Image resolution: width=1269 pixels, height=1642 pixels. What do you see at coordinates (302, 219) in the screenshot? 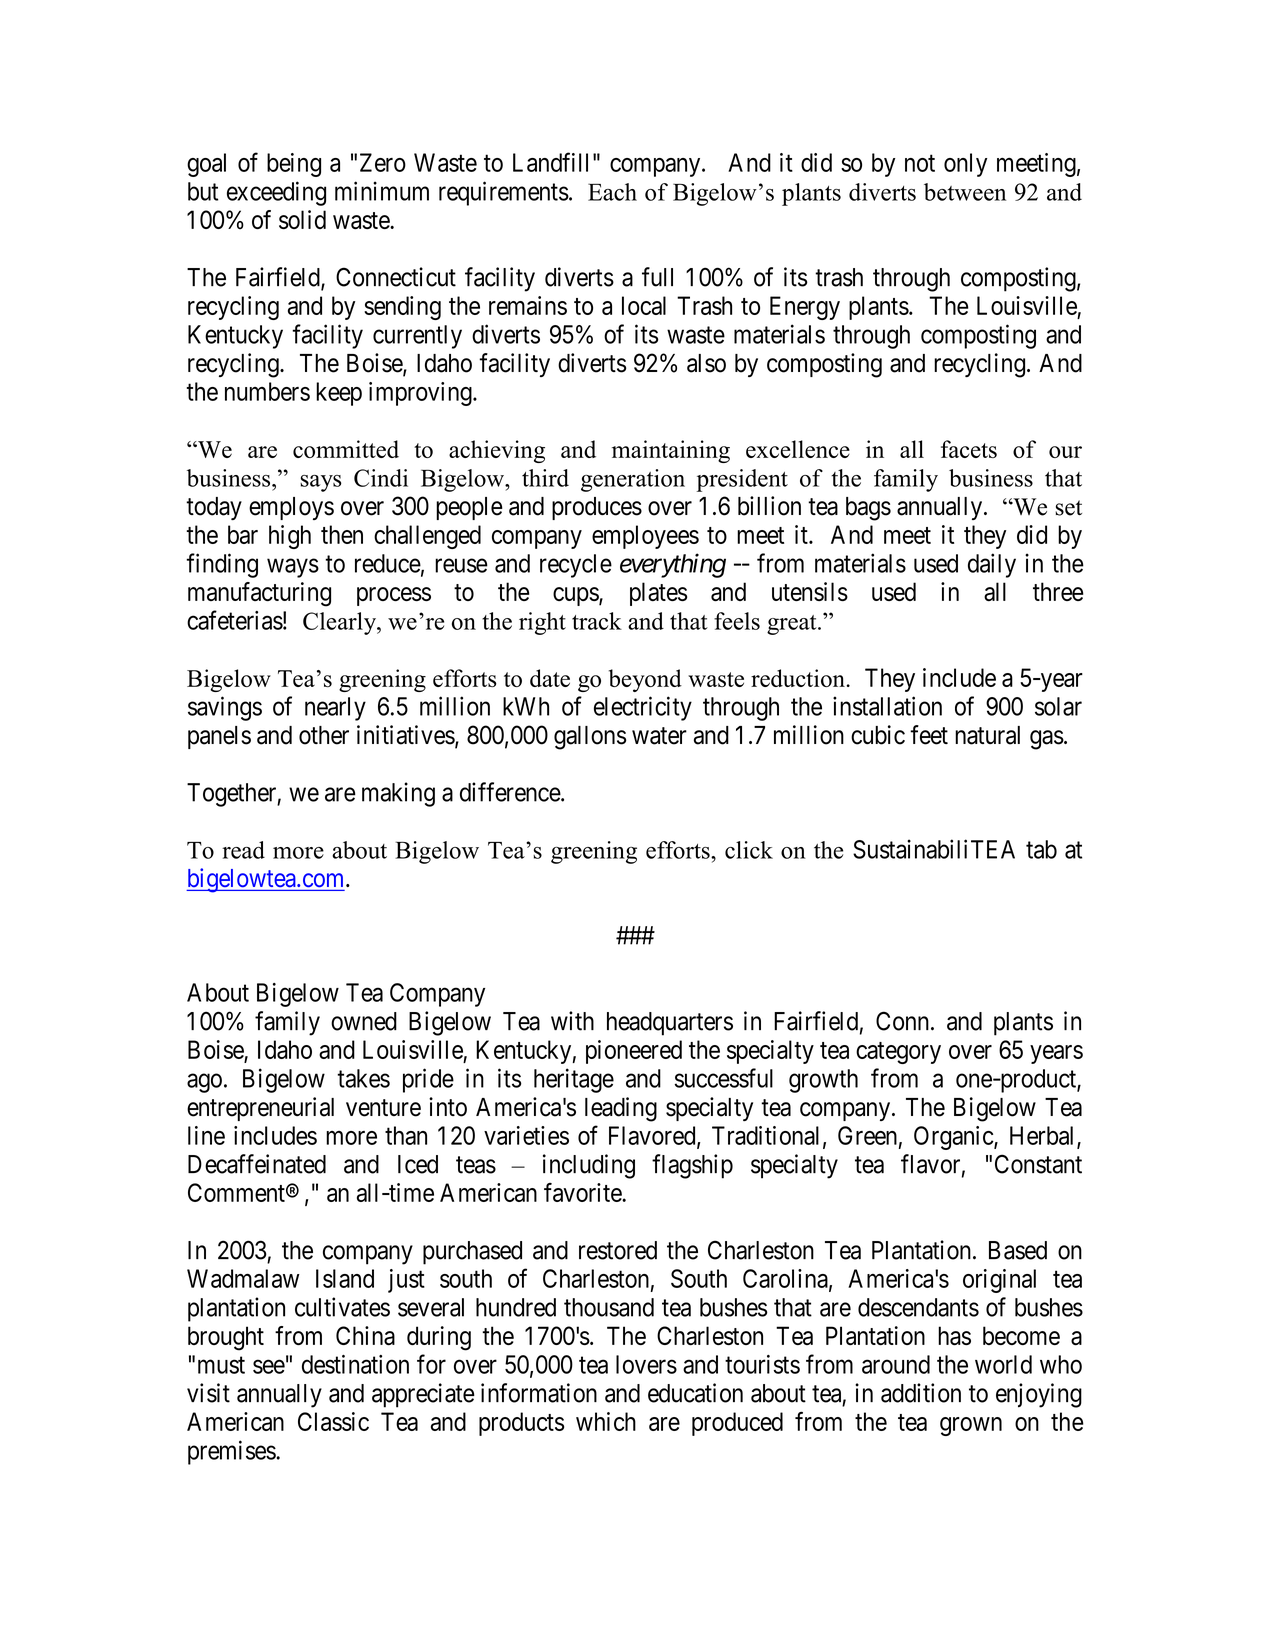
I see `solid` at bounding box center [302, 219].
